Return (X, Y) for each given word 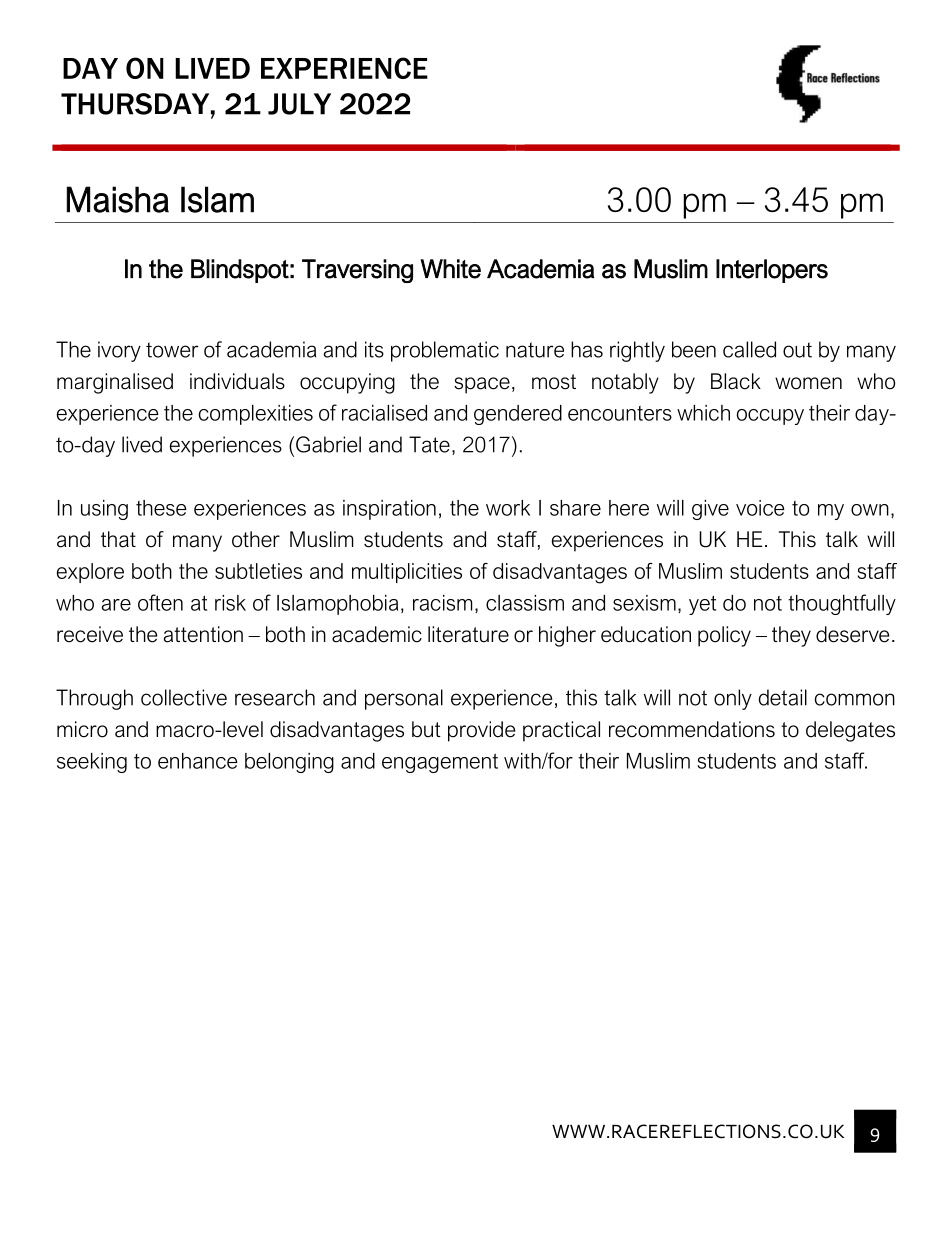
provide (481, 731)
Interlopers (772, 271)
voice (760, 508)
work (508, 508)
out (797, 350)
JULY (299, 104)
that (118, 539)
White (450, 269)
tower (172, 350)
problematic (445, 351)
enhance (198, 761)
